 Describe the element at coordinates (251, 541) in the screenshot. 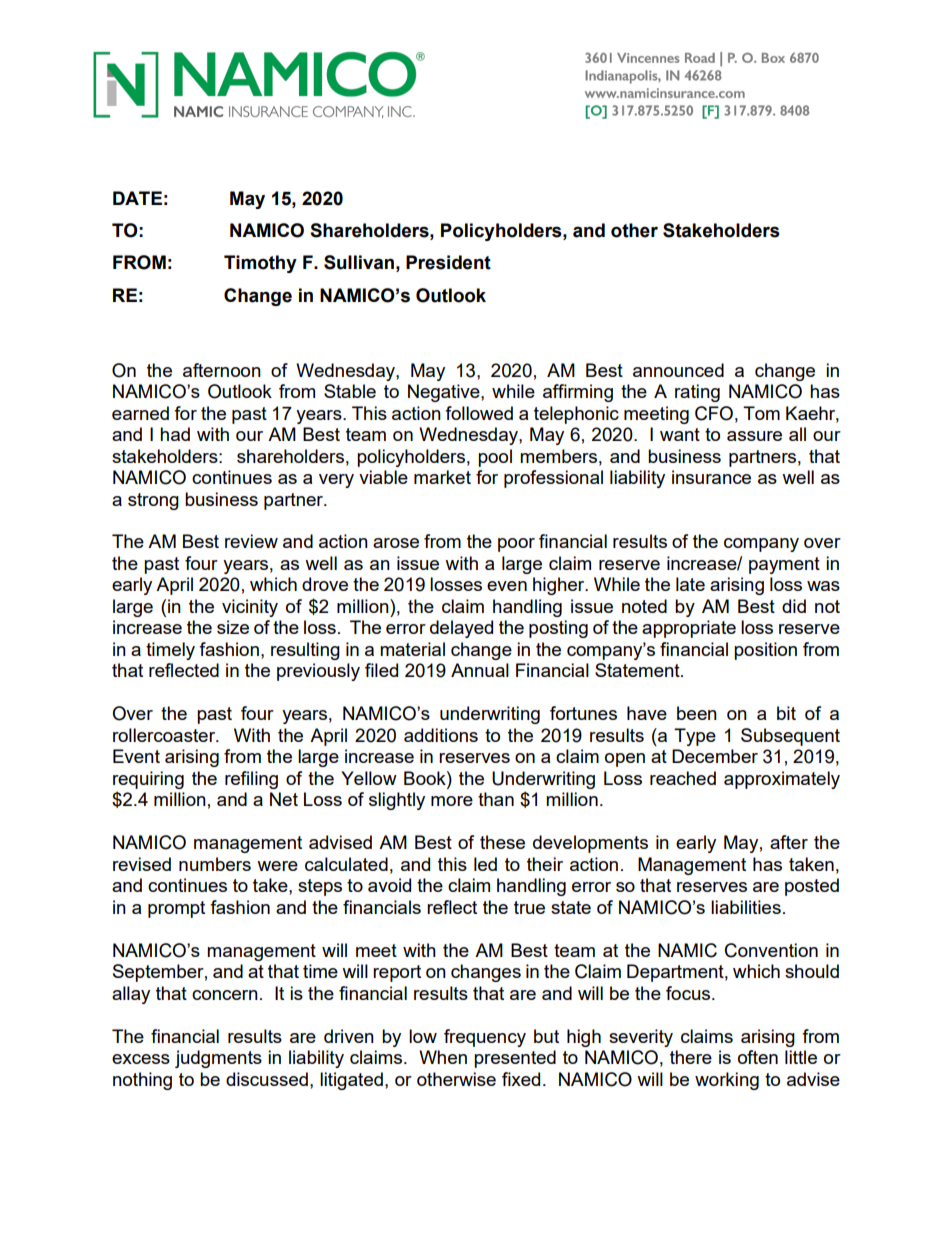

I see `review` at that location.
